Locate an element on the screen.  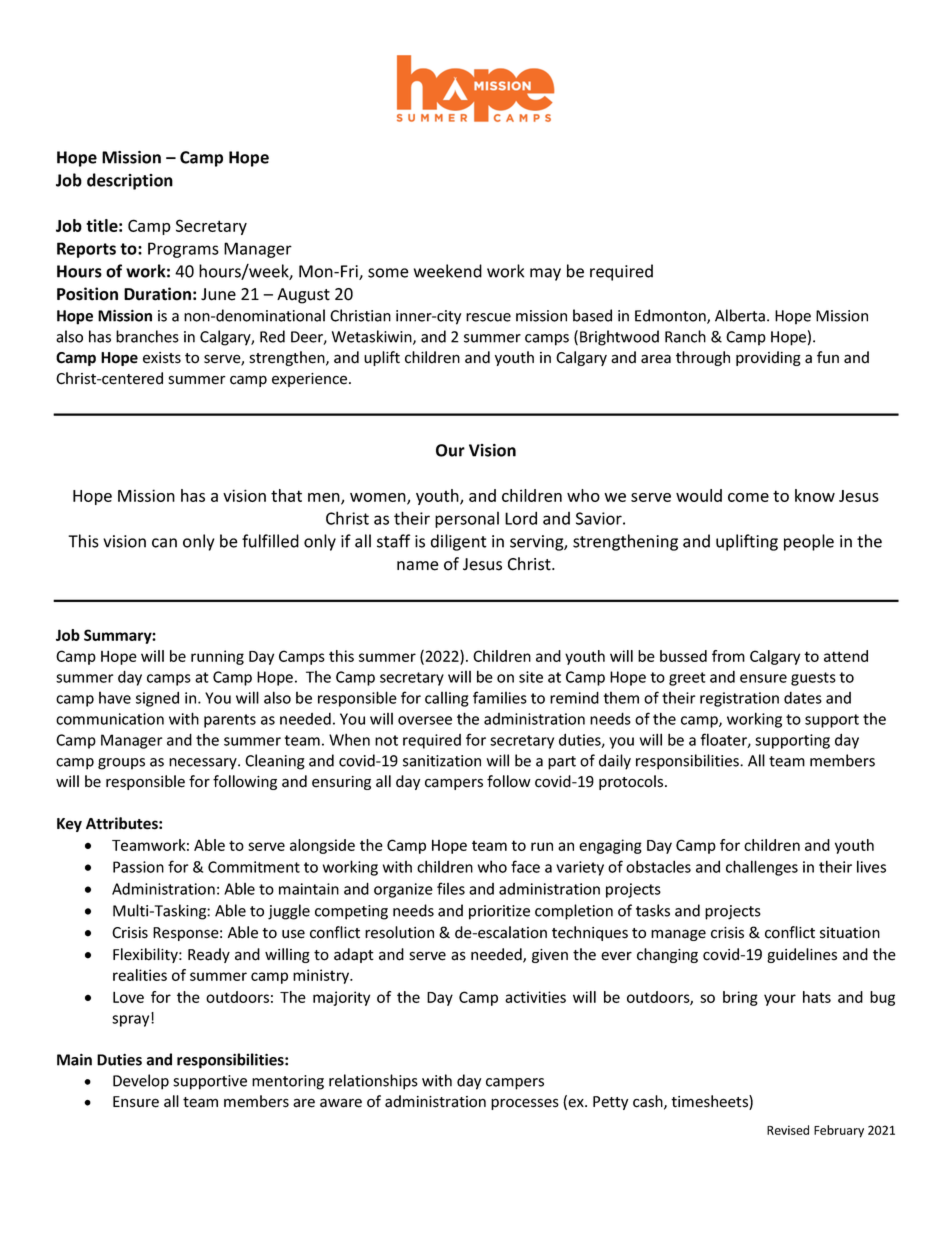
description is located at coordinates (130, 181).
